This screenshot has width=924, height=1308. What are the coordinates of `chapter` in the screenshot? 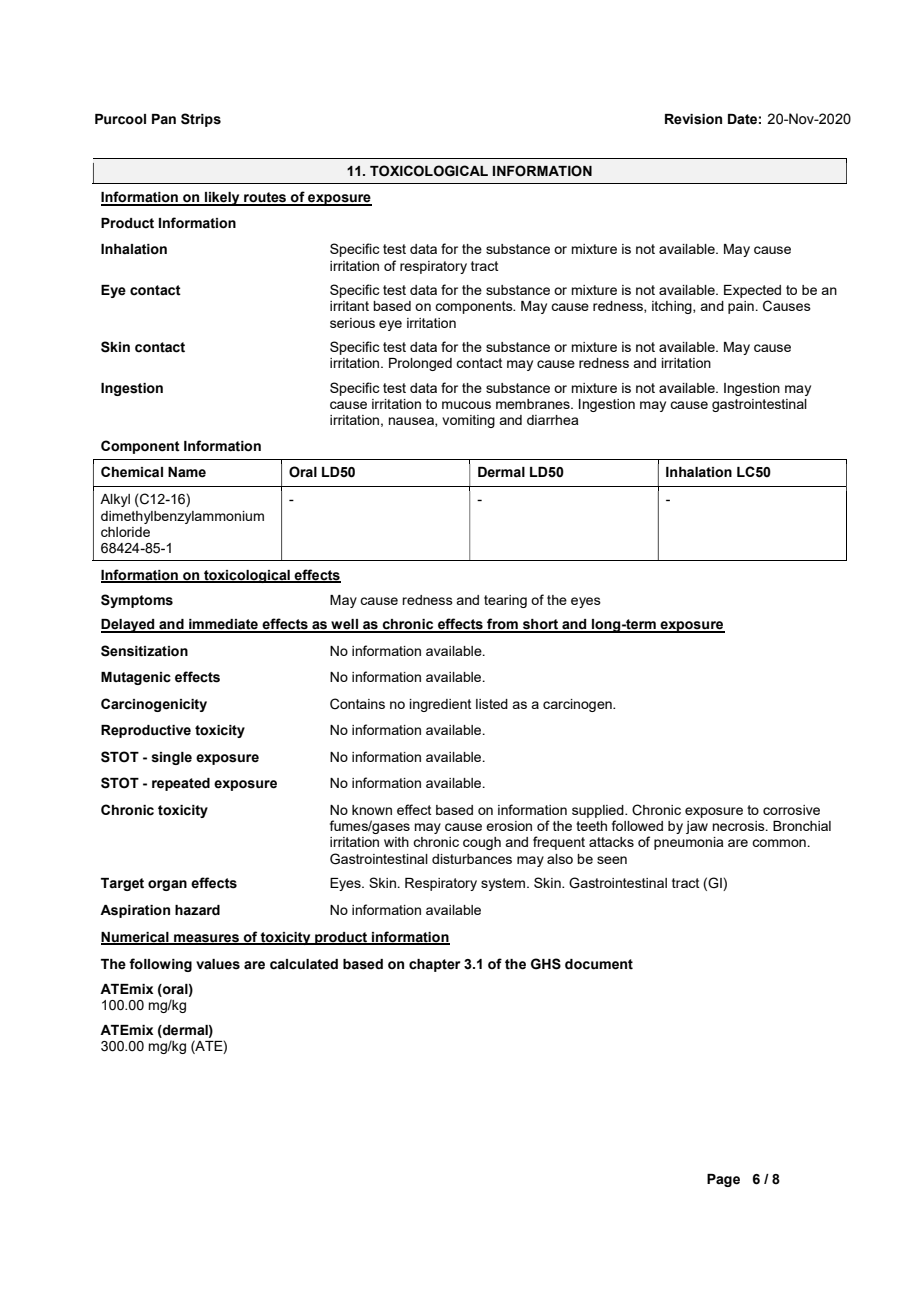 It's located at (435, 965).
